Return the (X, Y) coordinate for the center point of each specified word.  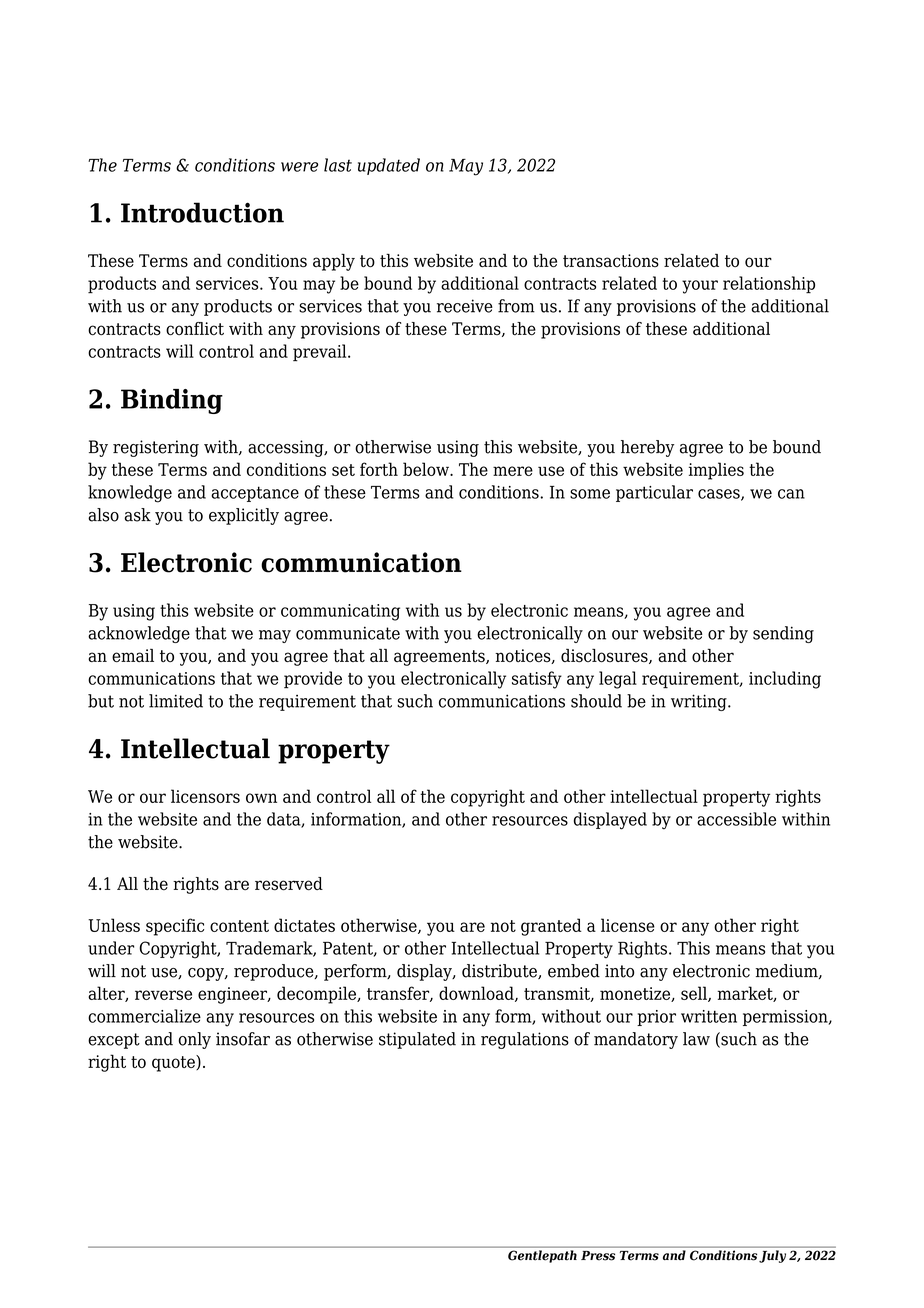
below (427, 469)
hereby (647, 448)
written (709, 1016)
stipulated (417, 1040)
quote (174, 1063)
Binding (172, 401)
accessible (736, 819)
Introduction (202, 212)
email (133, 656)
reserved (289, 884)
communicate (348, 633)
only (195, 1040)
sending (783, 634)
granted (551, 927)
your (700, 287)
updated (389, 166)
